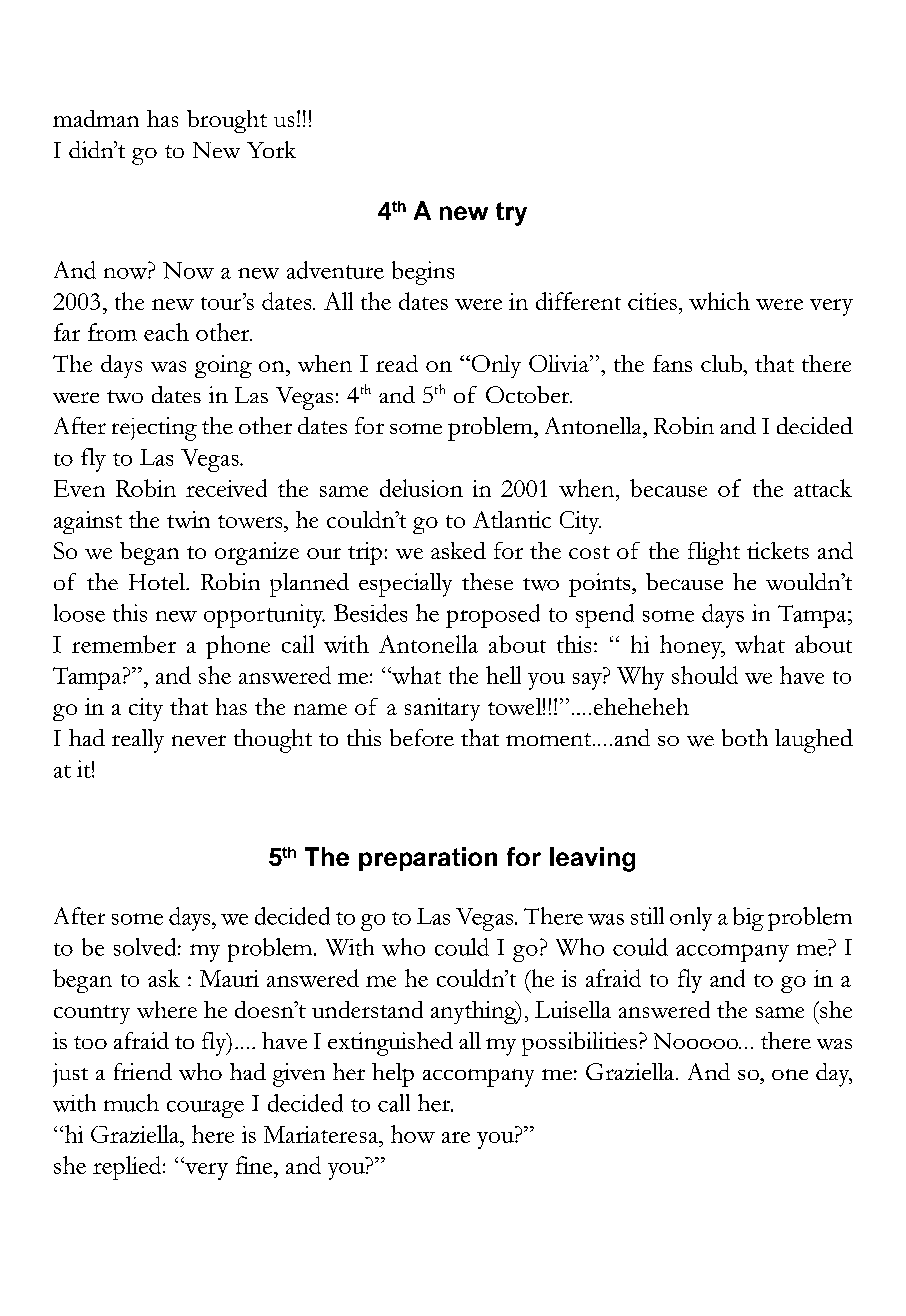 Image resolution: width=906 pixels, height=1316 pixels. I want to click on twin, so click(188, 519).
